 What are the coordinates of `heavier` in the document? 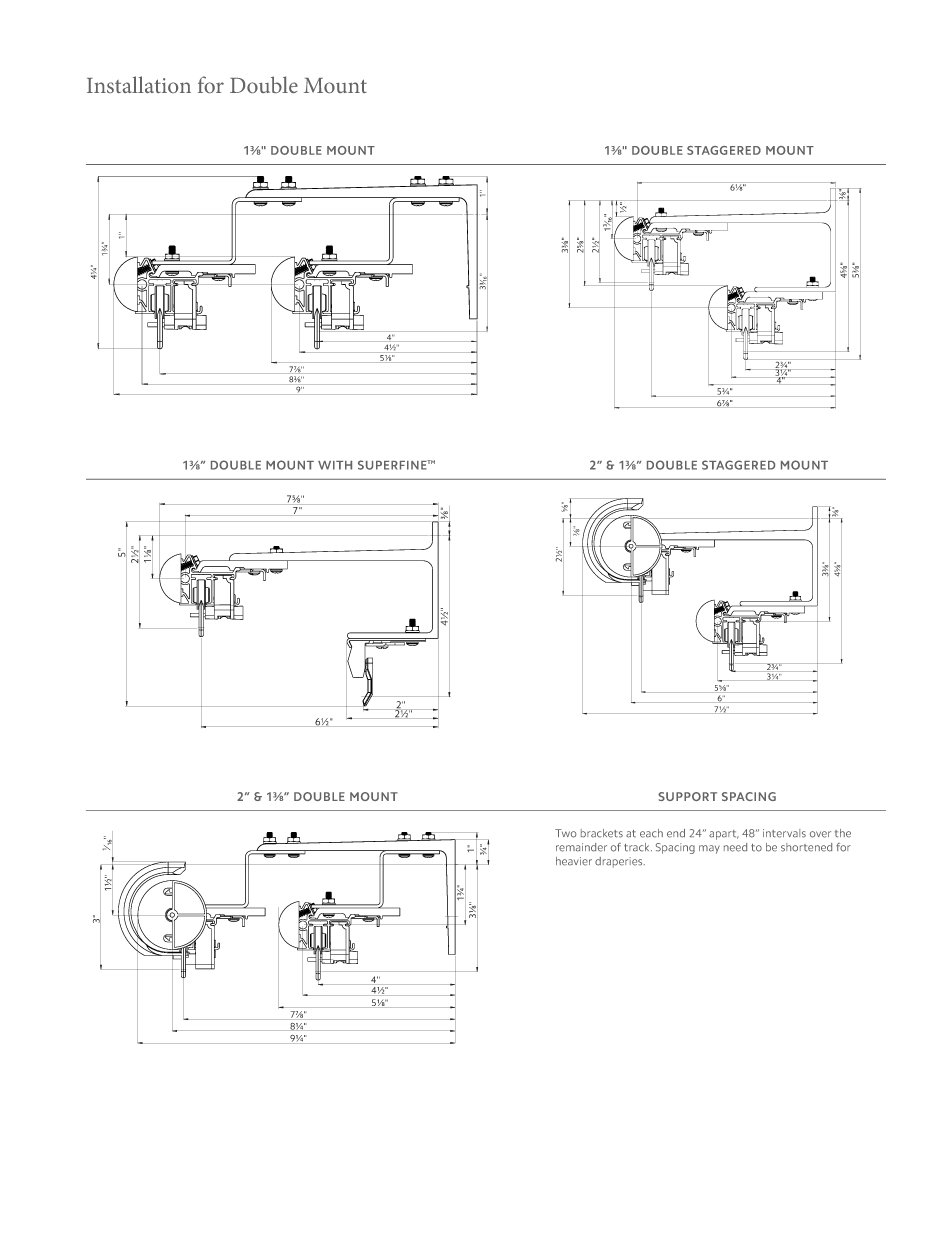 It's located at (574, 861).
